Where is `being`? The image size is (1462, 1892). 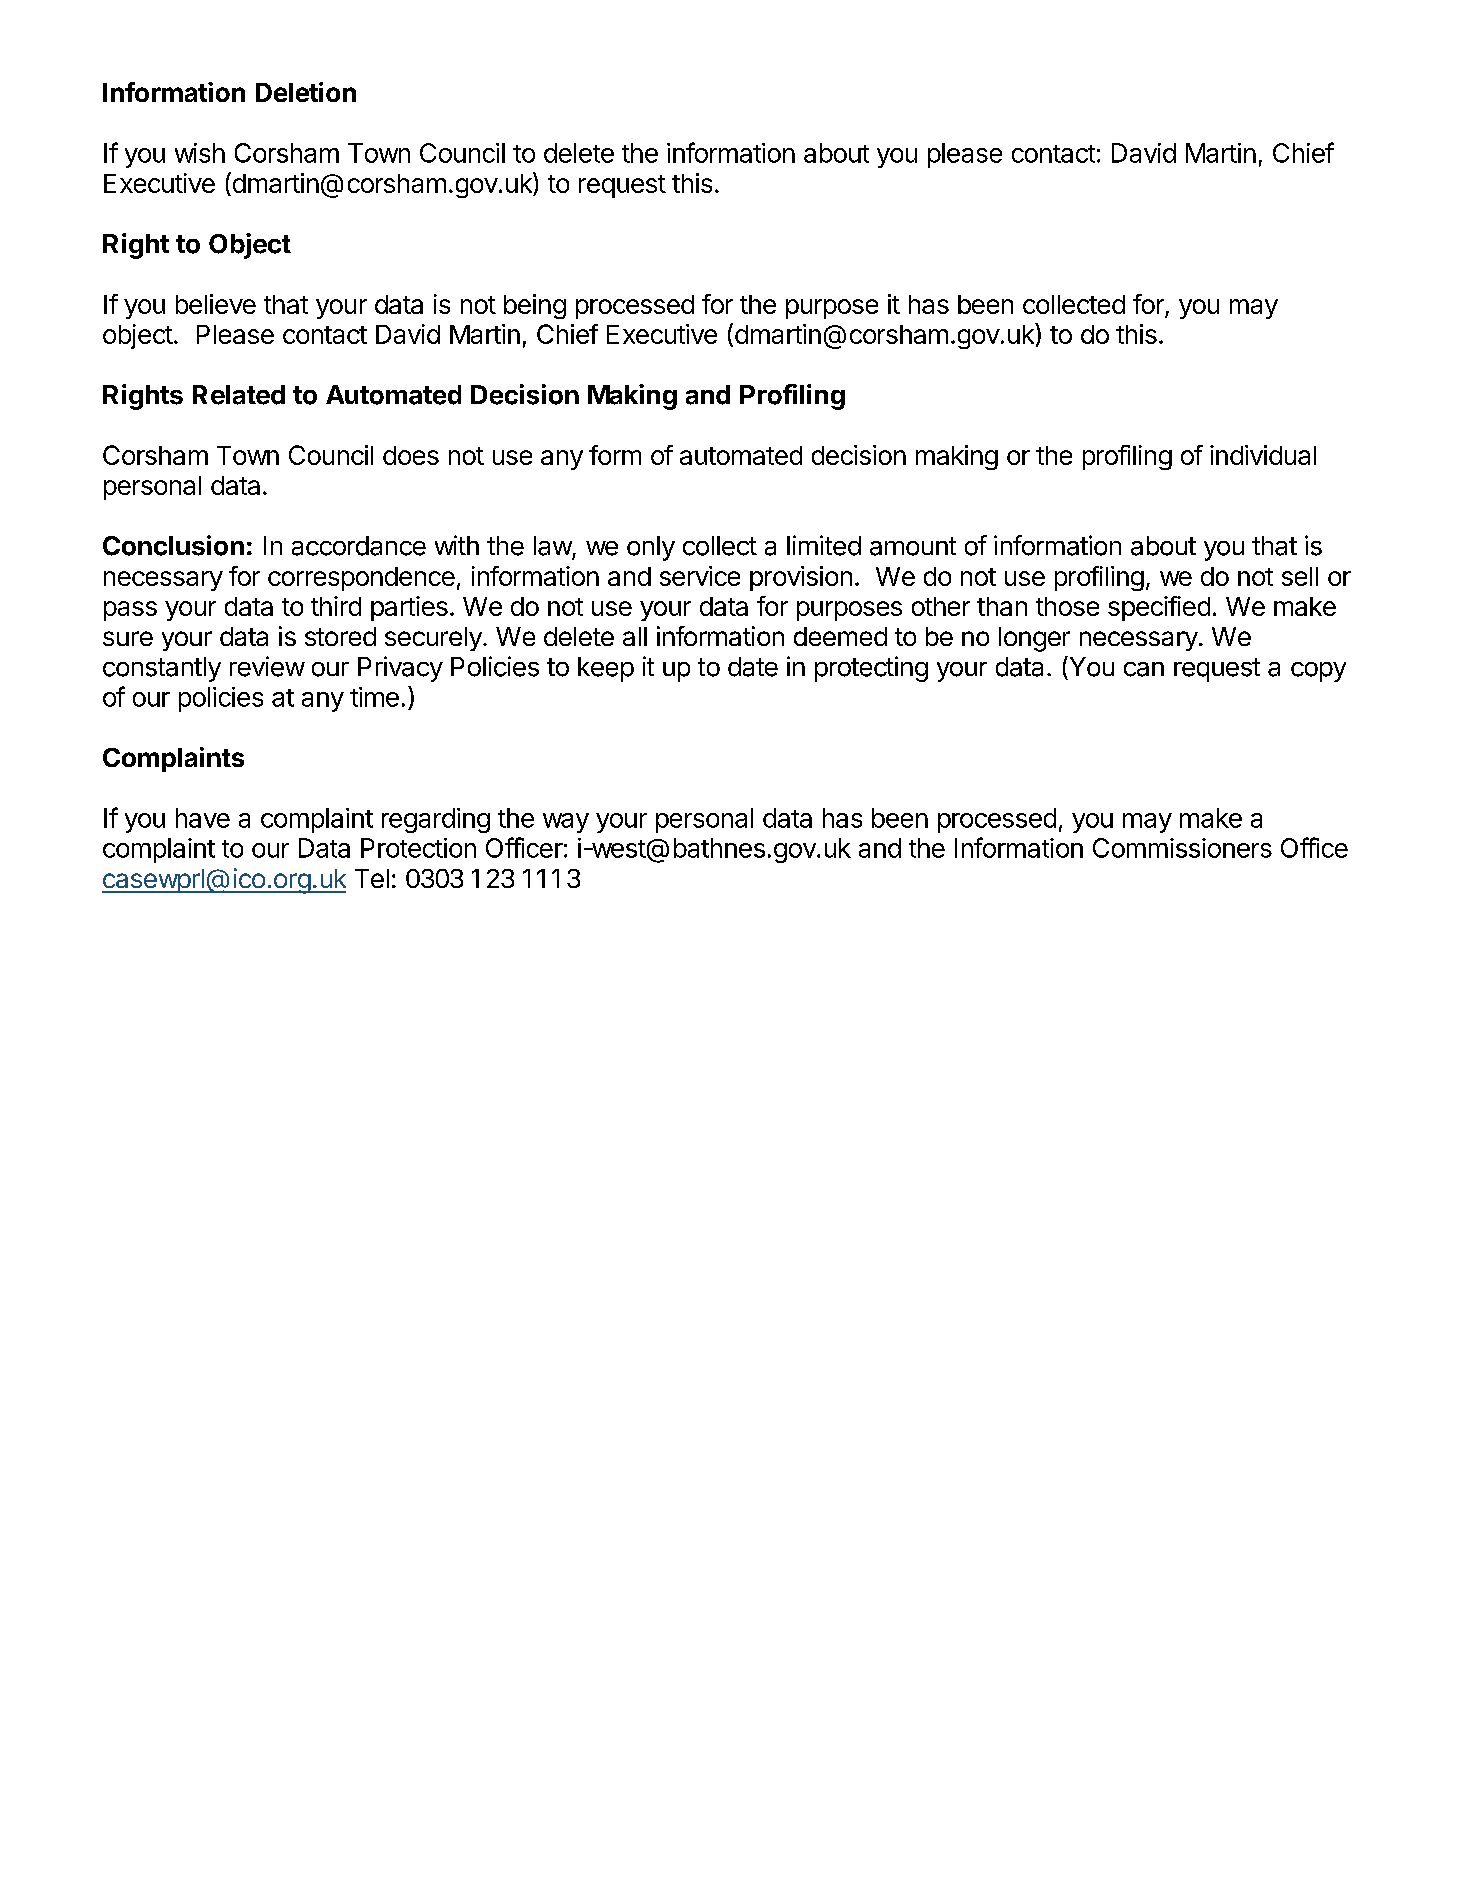
being is located at coordinates (535, 306).
